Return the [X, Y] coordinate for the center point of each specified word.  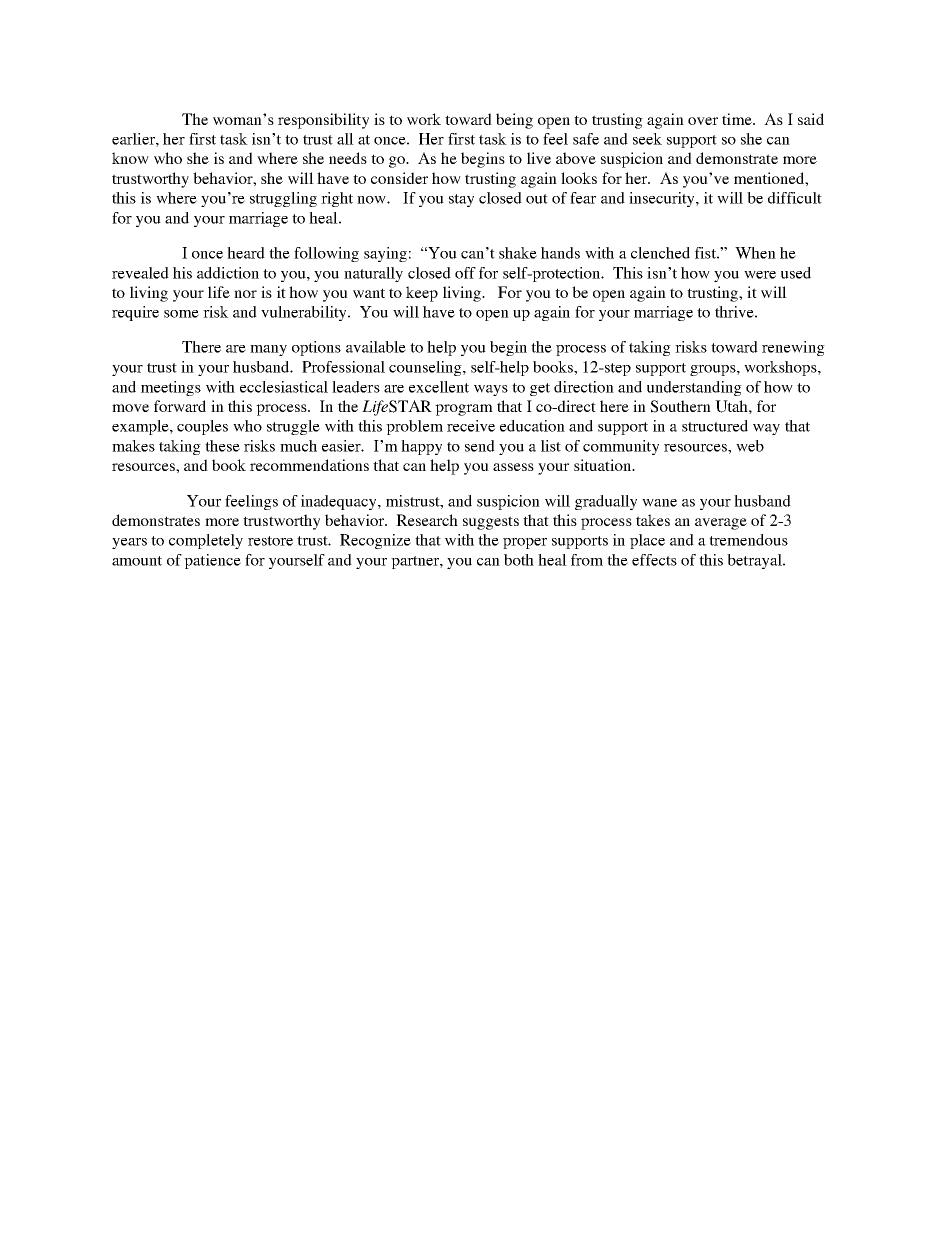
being [514, 121]
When [755, 253]
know [130, 158]
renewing [793, 348]
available [376, 347]
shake [518, 253]
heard [246, 253]
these [222, 446]
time [738, 119]
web [750, 446]
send [480, 446]
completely [206, 541]
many [268, 350]
